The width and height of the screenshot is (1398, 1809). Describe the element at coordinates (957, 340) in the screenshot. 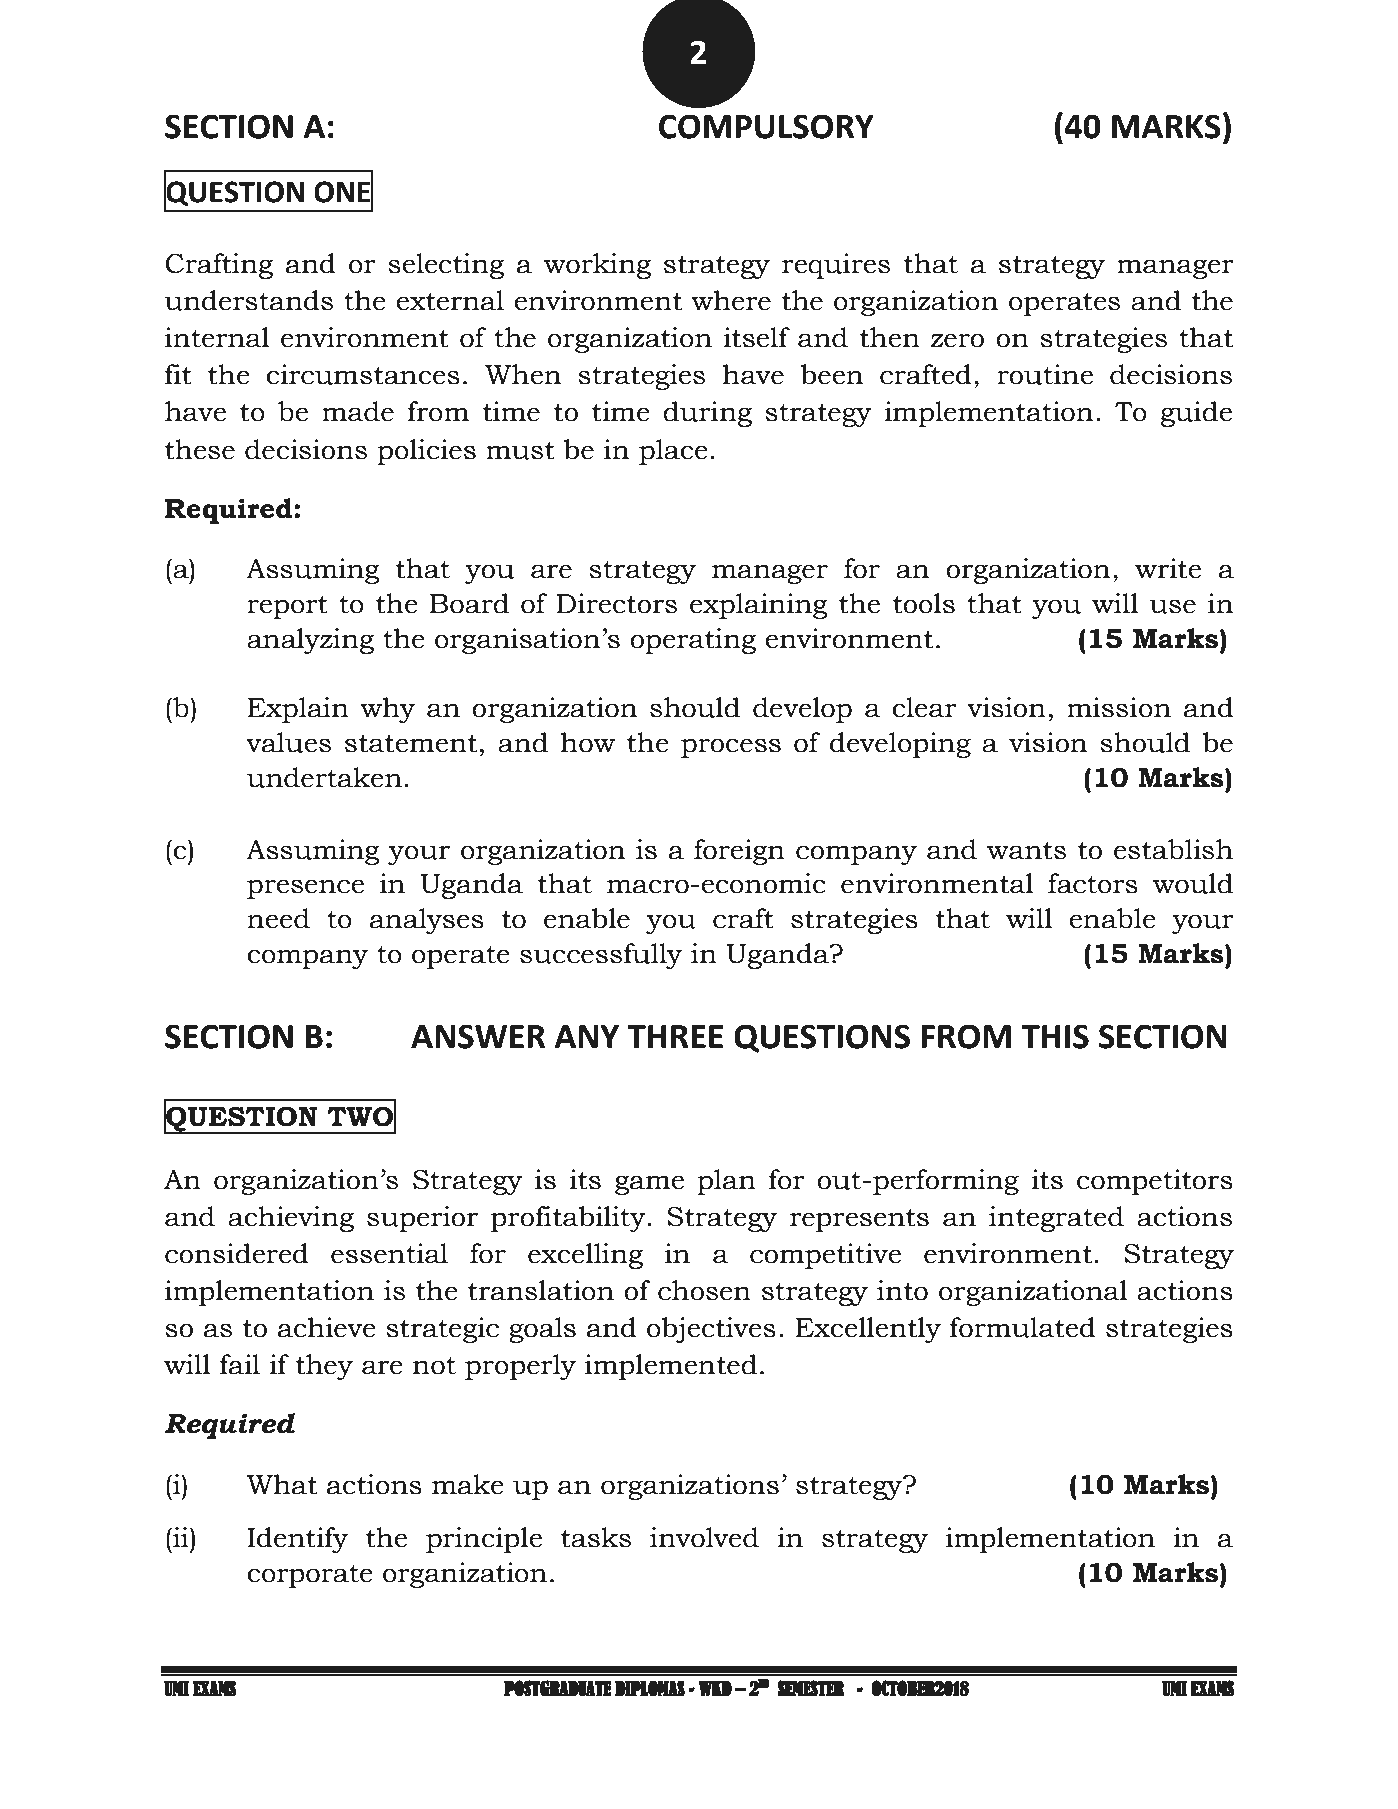

I see `zero` at that location.
